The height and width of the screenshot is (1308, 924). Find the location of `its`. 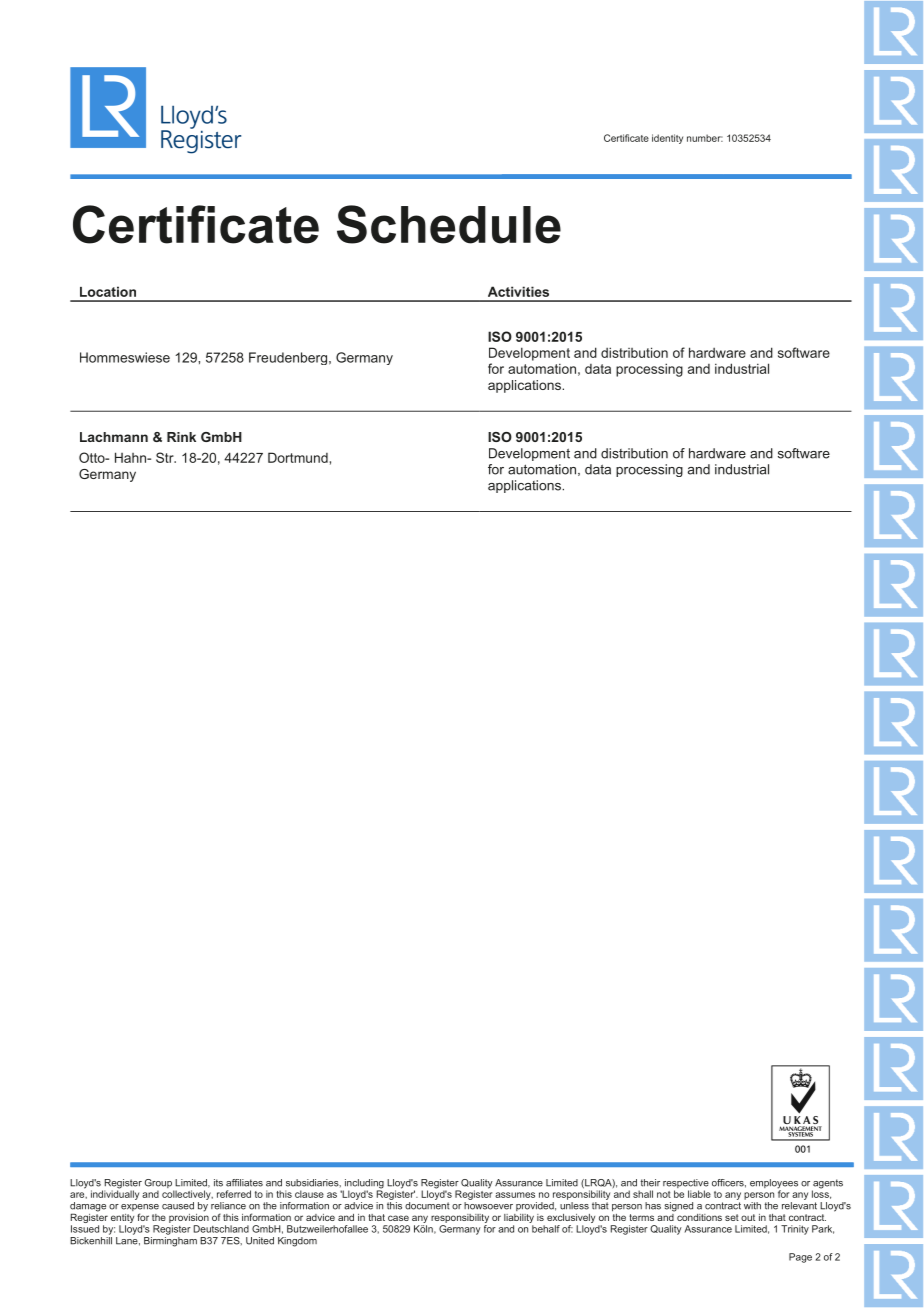

its is located at coordinates (218, 1183).
